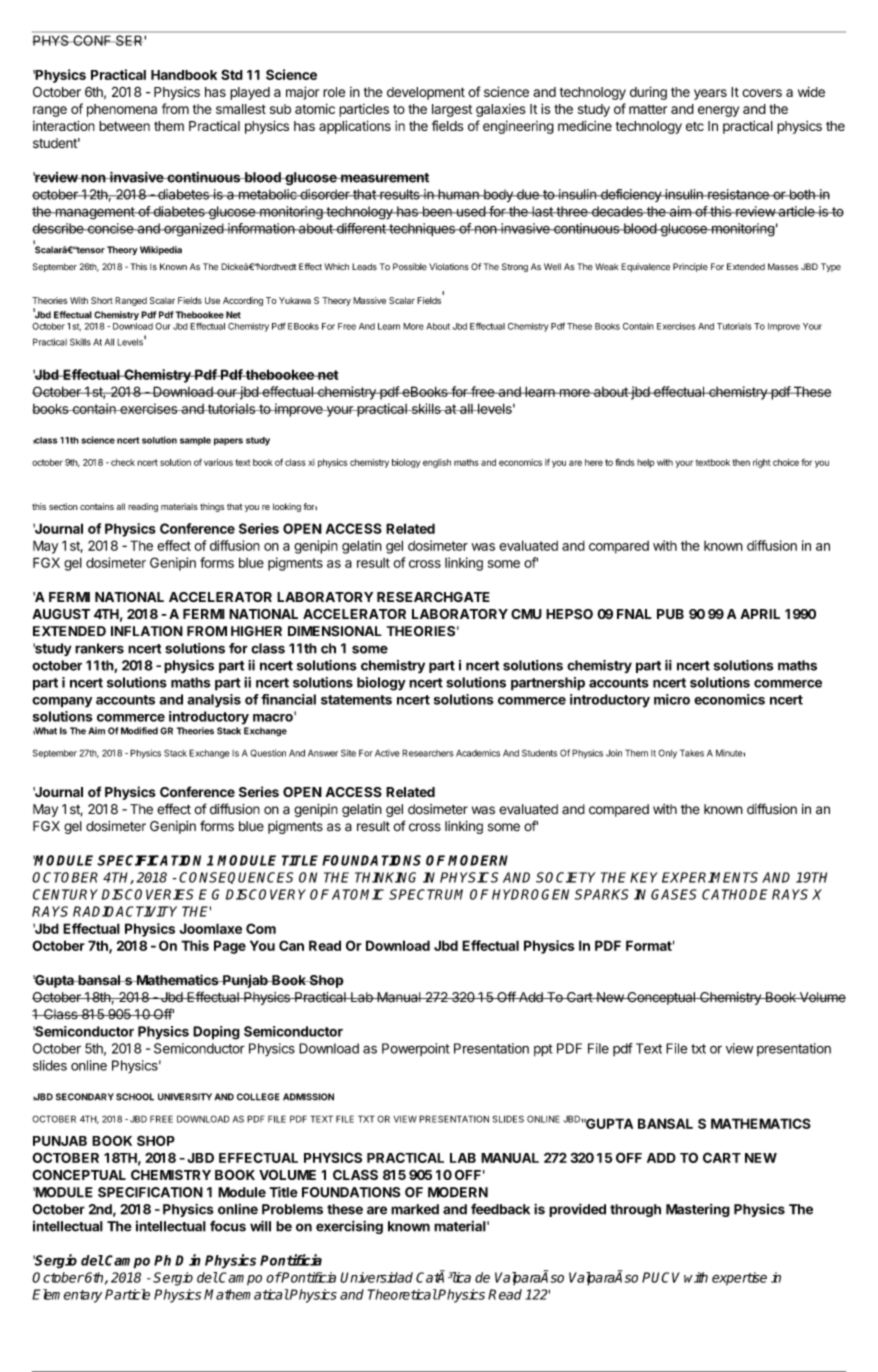 The image size is (878, 1372). I want to click on Modified, so click(139, 731).
